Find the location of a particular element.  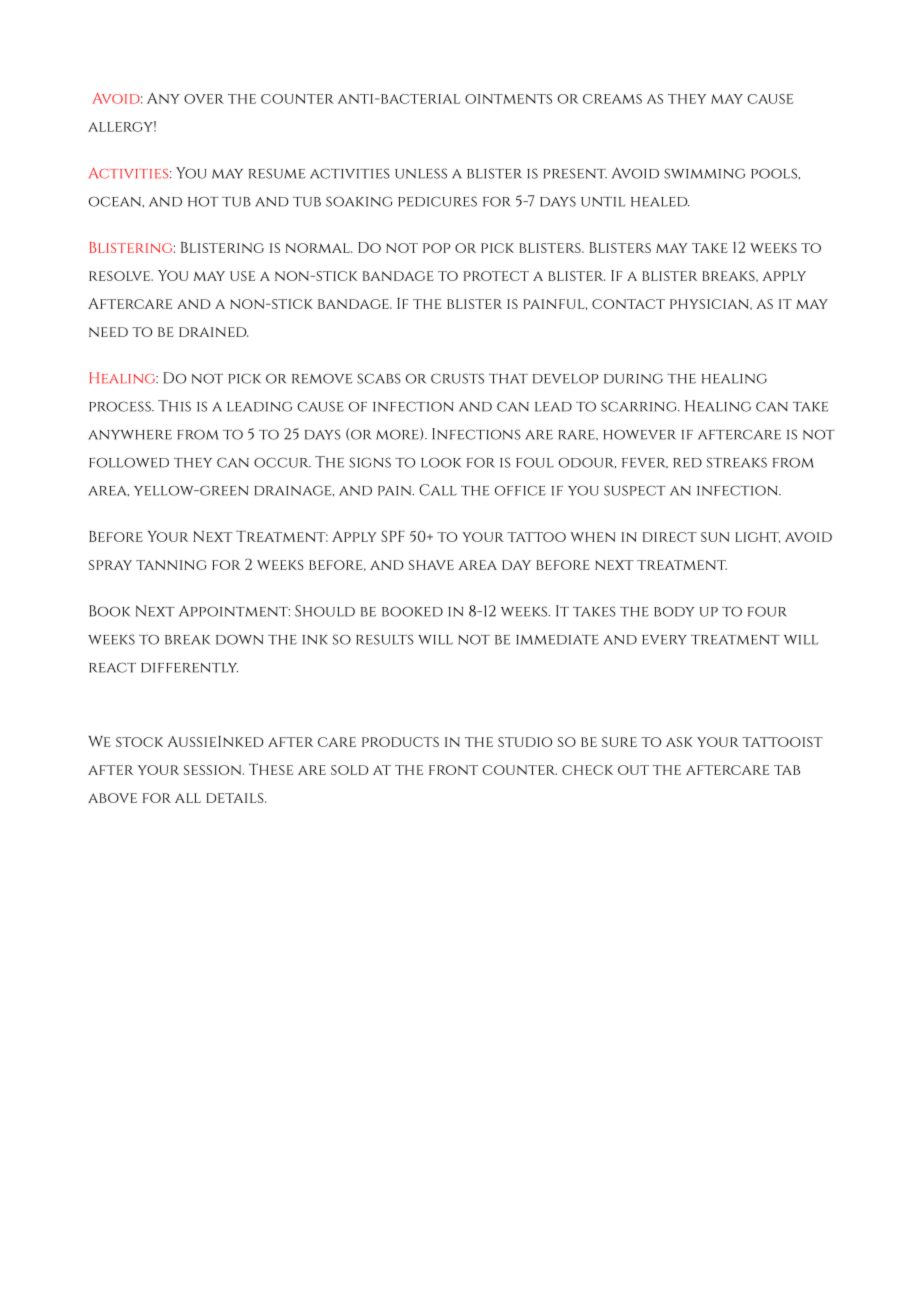

red is located at coordinates (687, 463).
